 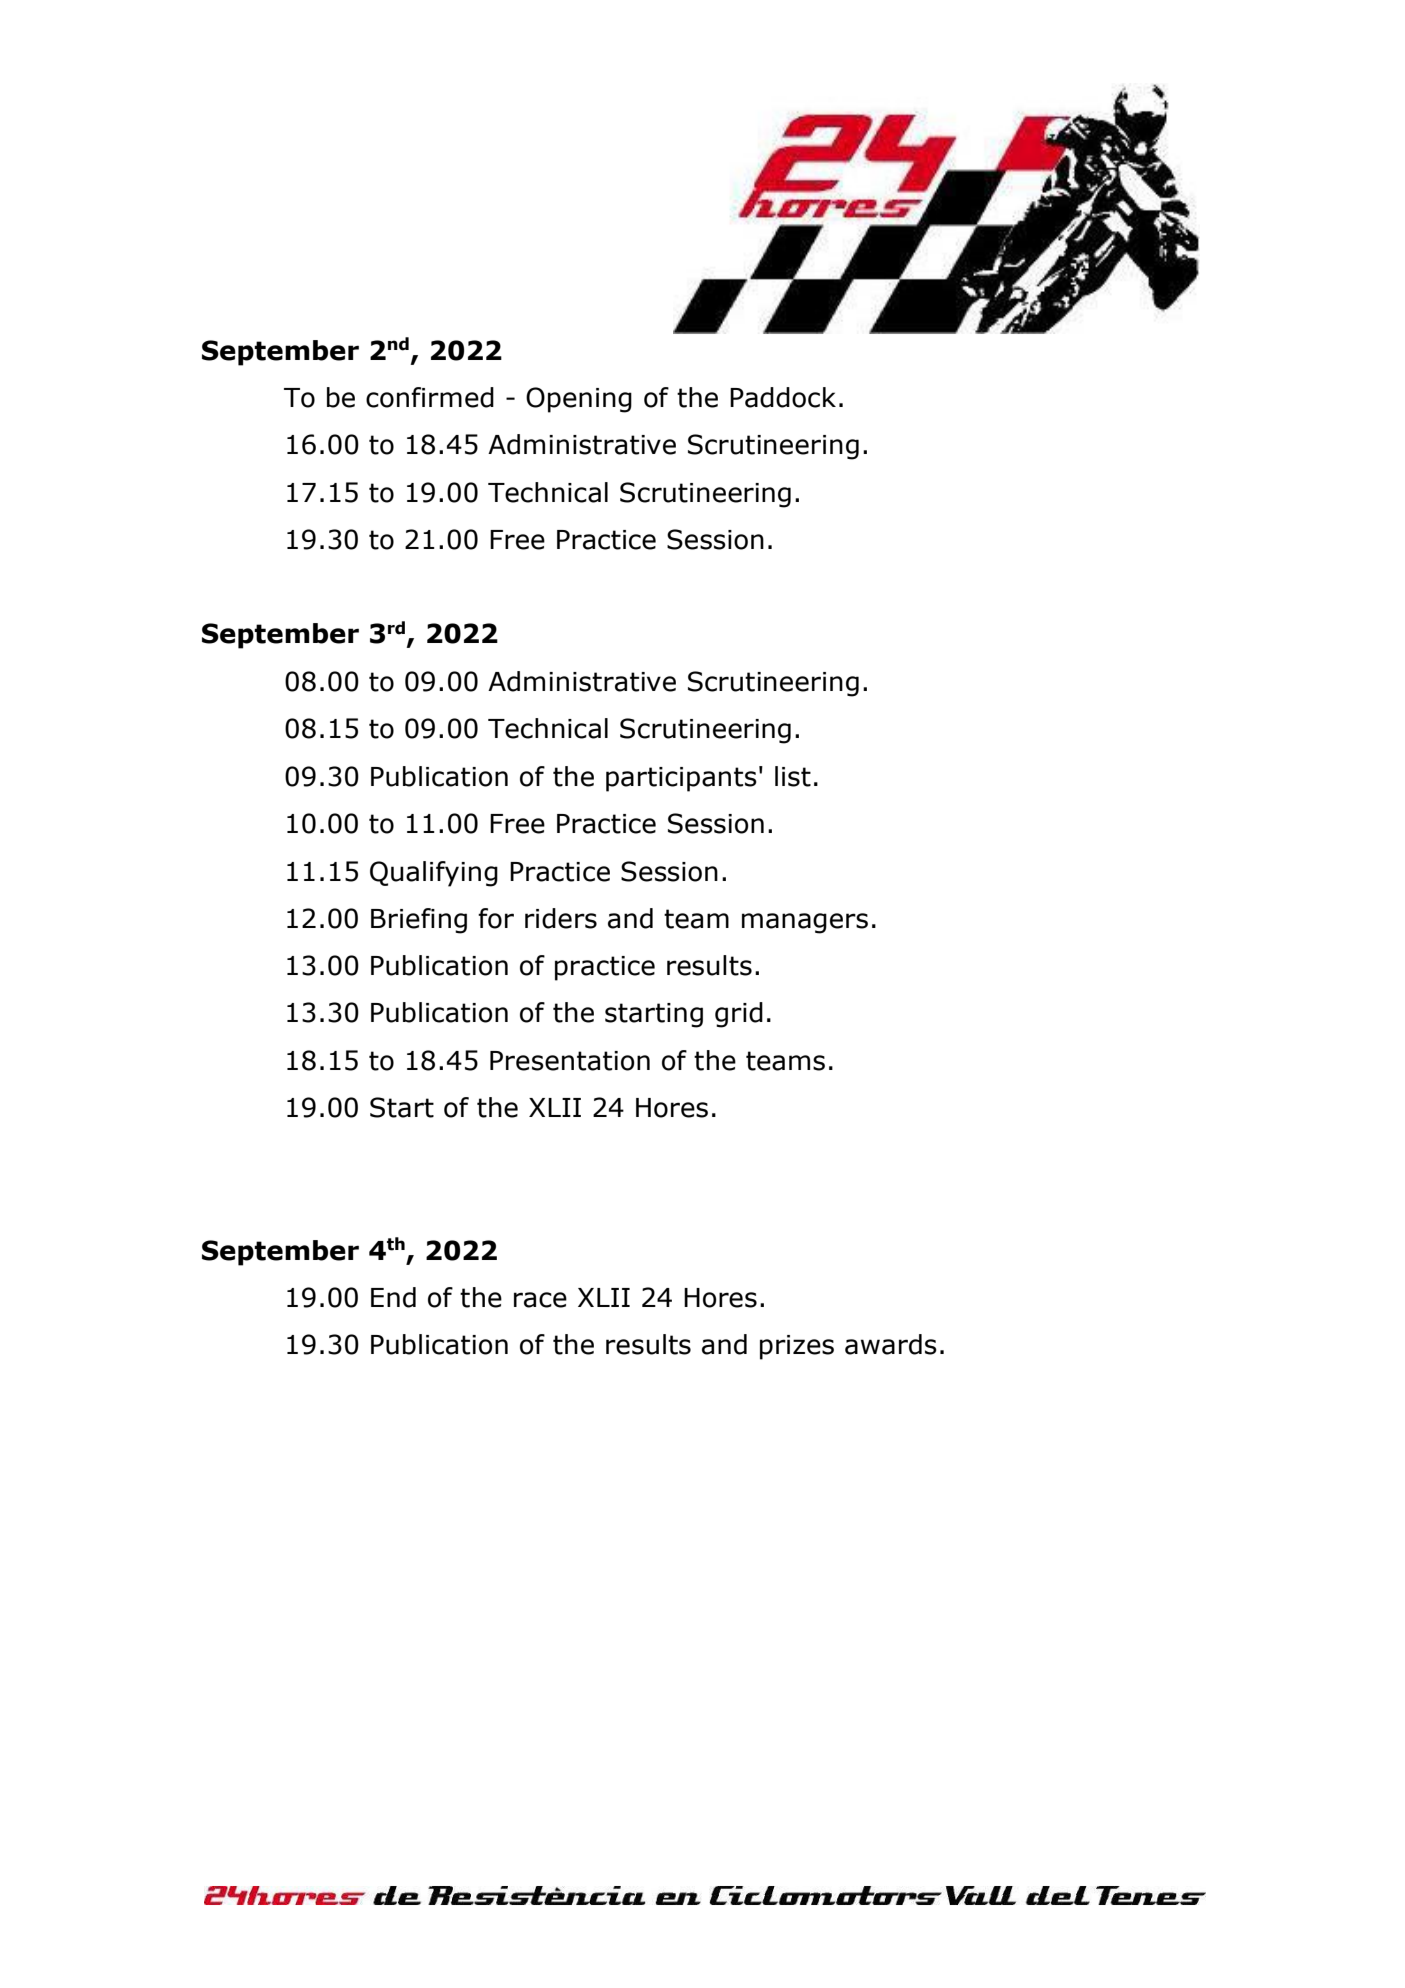 I want to click on Paddock, so click(x=783, y=397).
